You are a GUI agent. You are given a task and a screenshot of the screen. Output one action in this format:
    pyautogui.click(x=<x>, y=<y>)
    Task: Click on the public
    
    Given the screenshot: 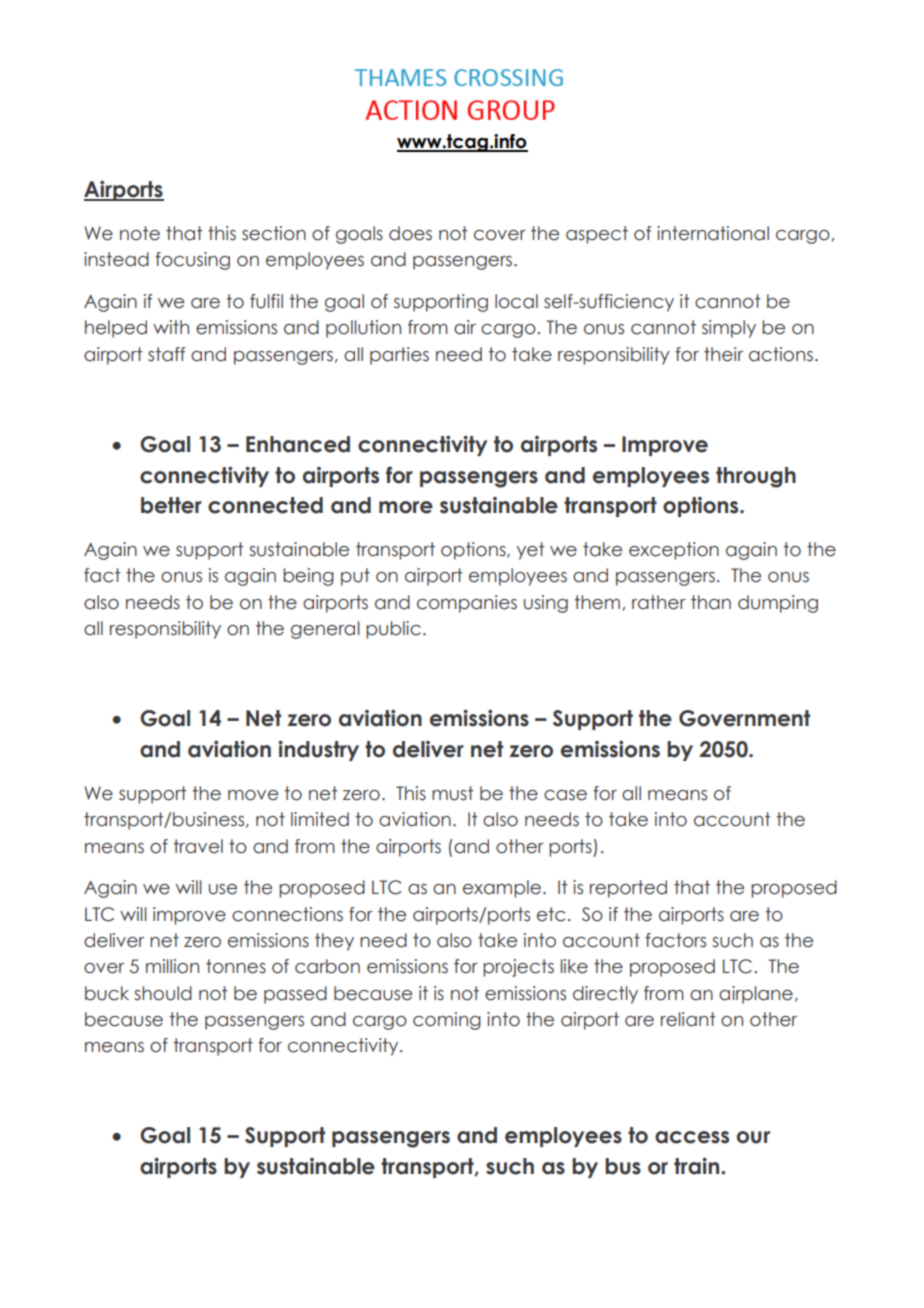 What is the action you would take?
    pyautogui.click(x=393, y=630)
